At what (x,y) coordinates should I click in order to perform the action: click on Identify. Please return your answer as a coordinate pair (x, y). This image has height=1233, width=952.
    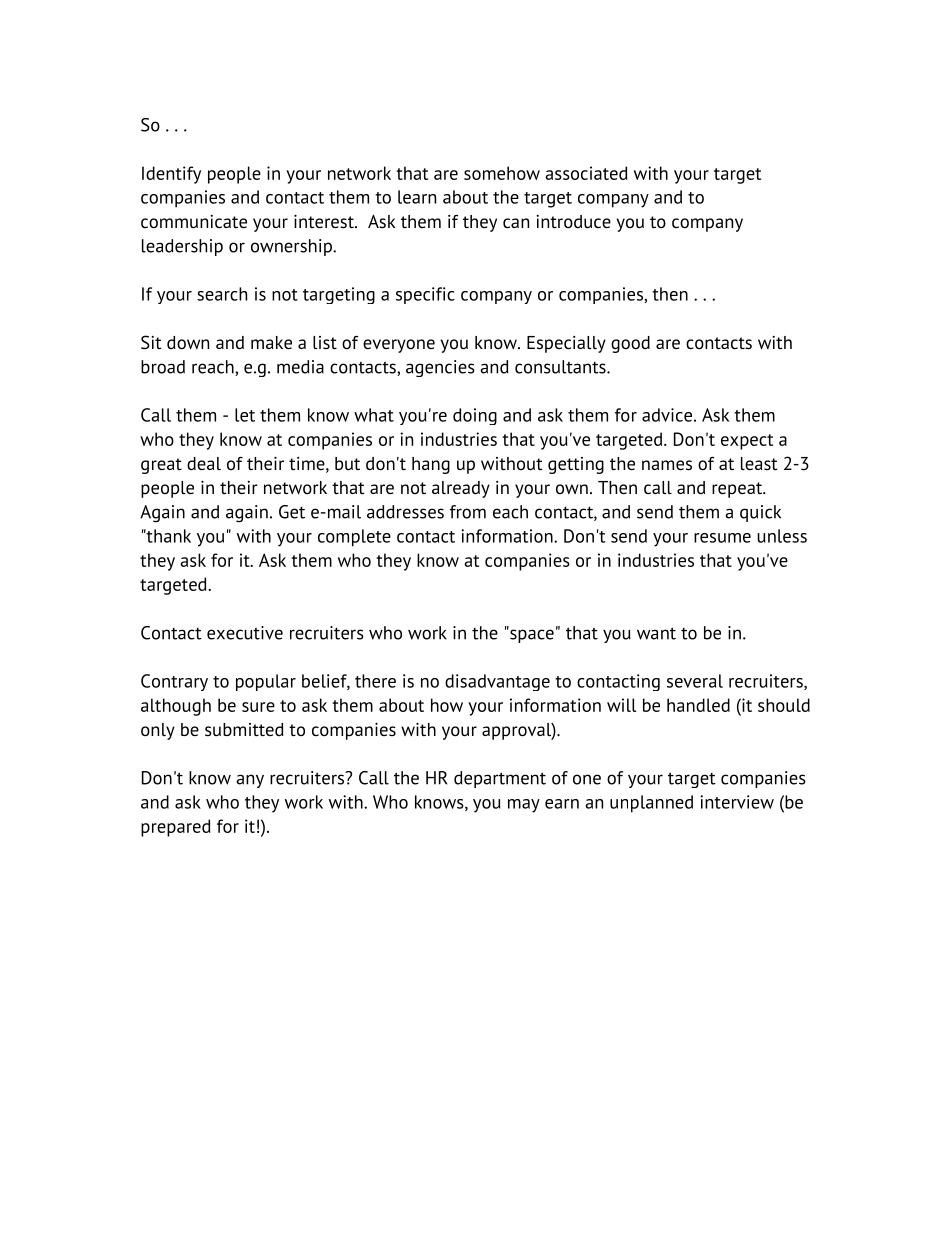
    Looking at the image, I should click on (171, 175).
